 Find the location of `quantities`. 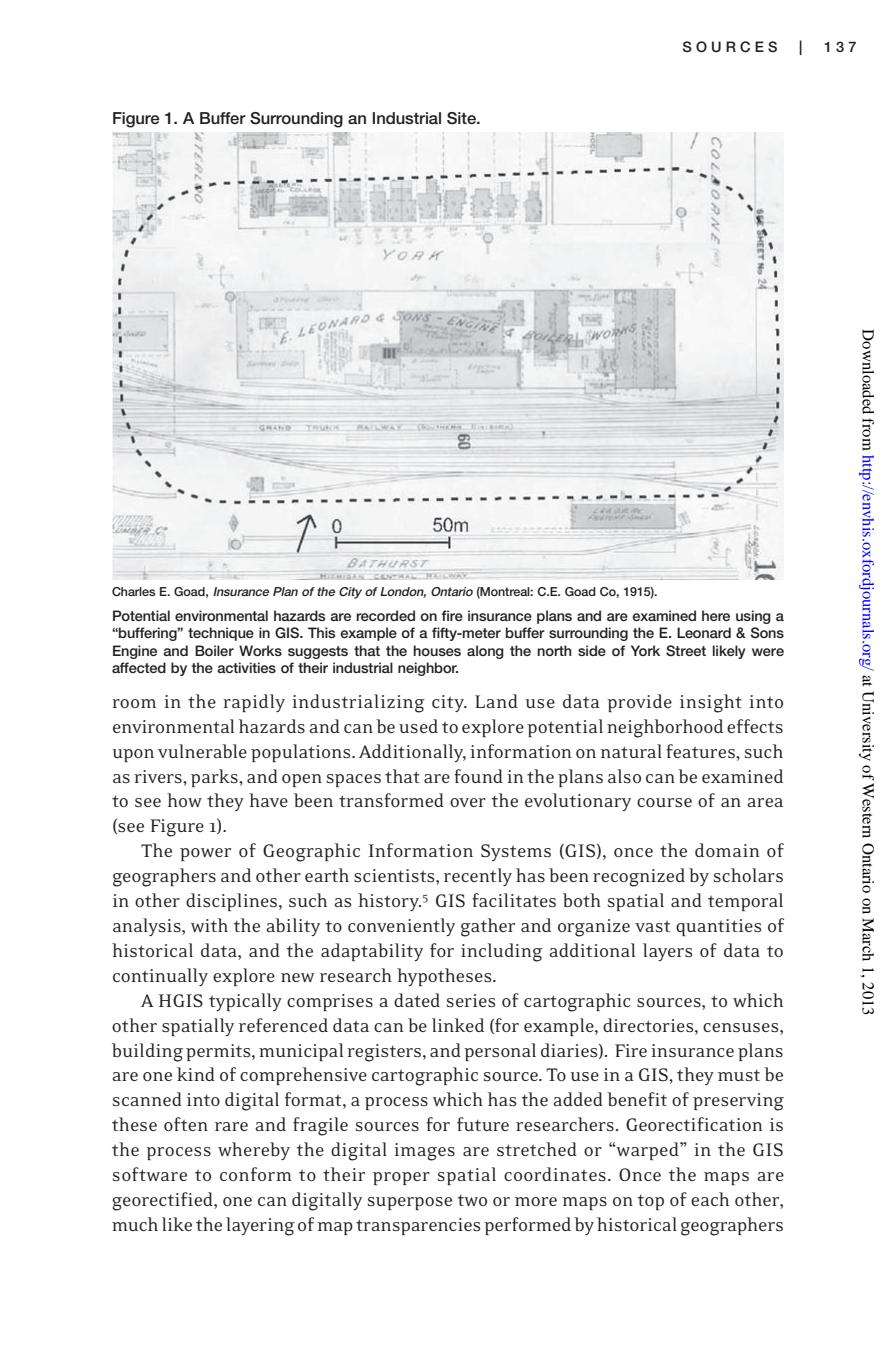

quantities is located at coordinates (718, 927).
